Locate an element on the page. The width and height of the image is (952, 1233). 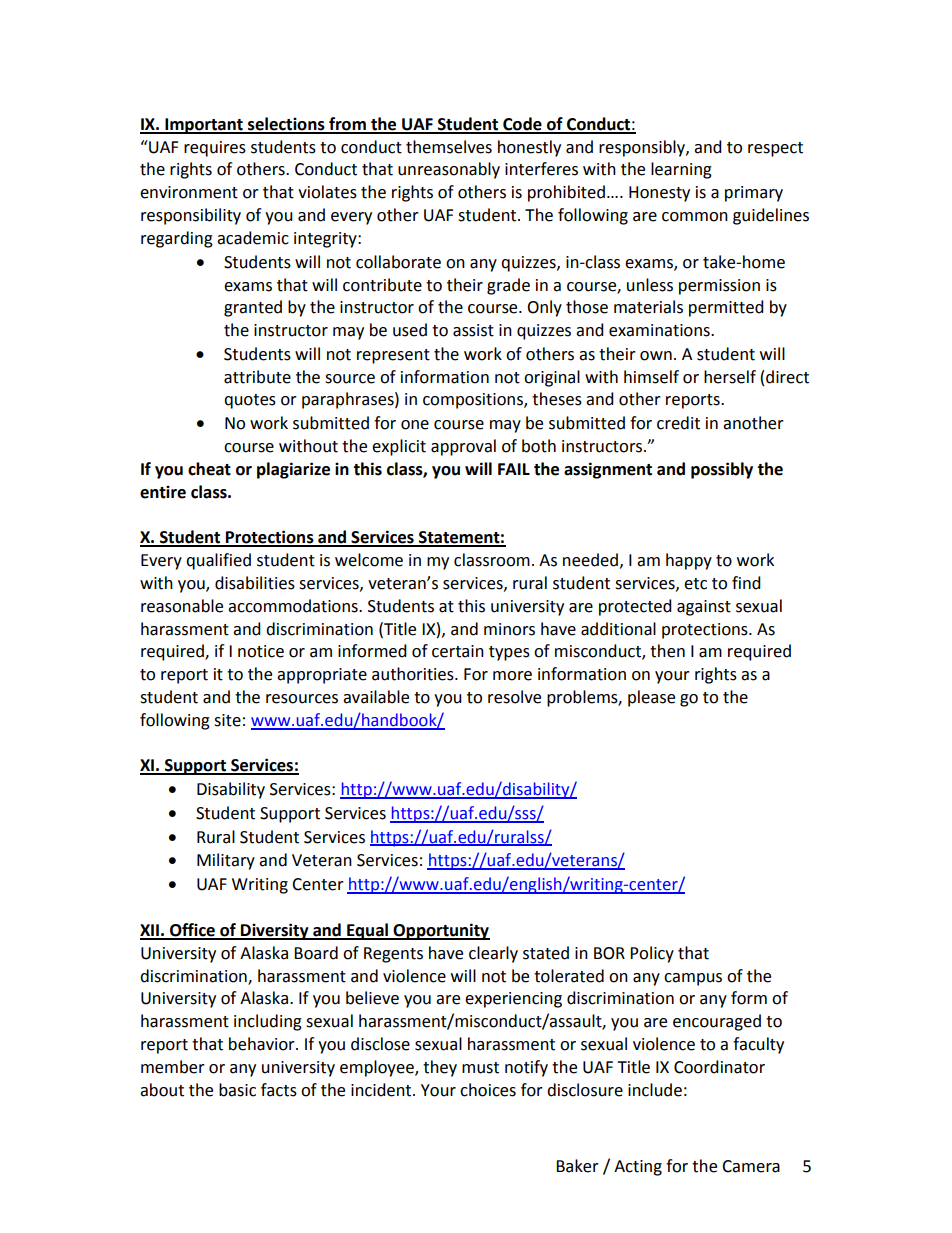
herself is located at coordinates (730, 377).
